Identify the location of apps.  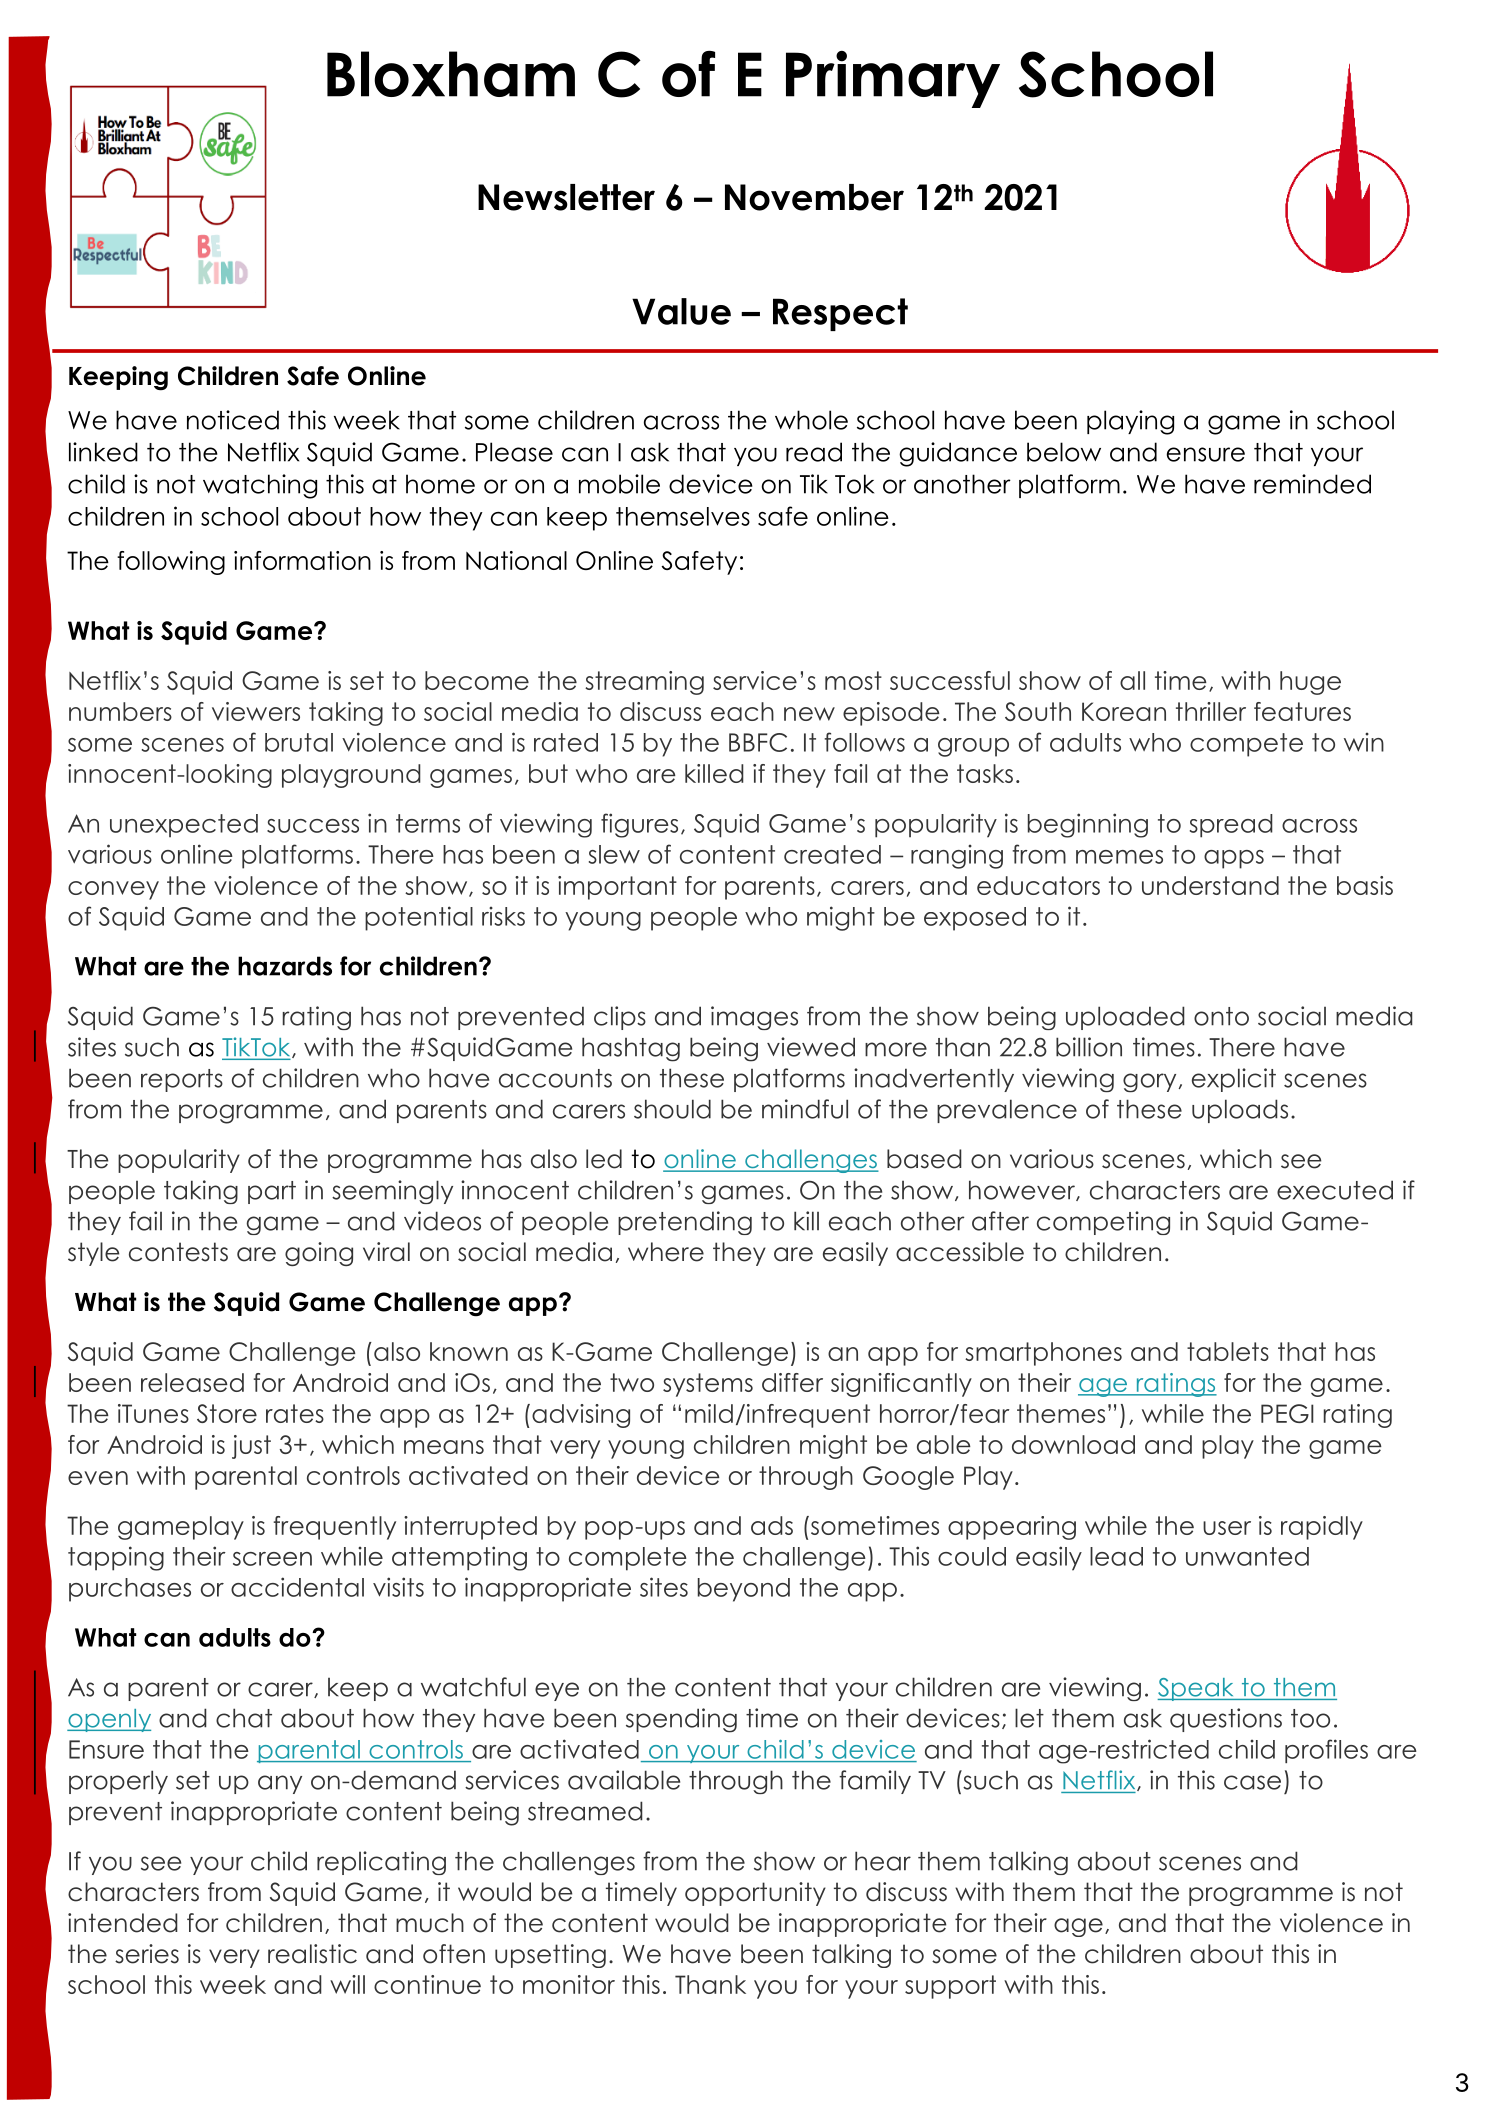
(1234, 859).
